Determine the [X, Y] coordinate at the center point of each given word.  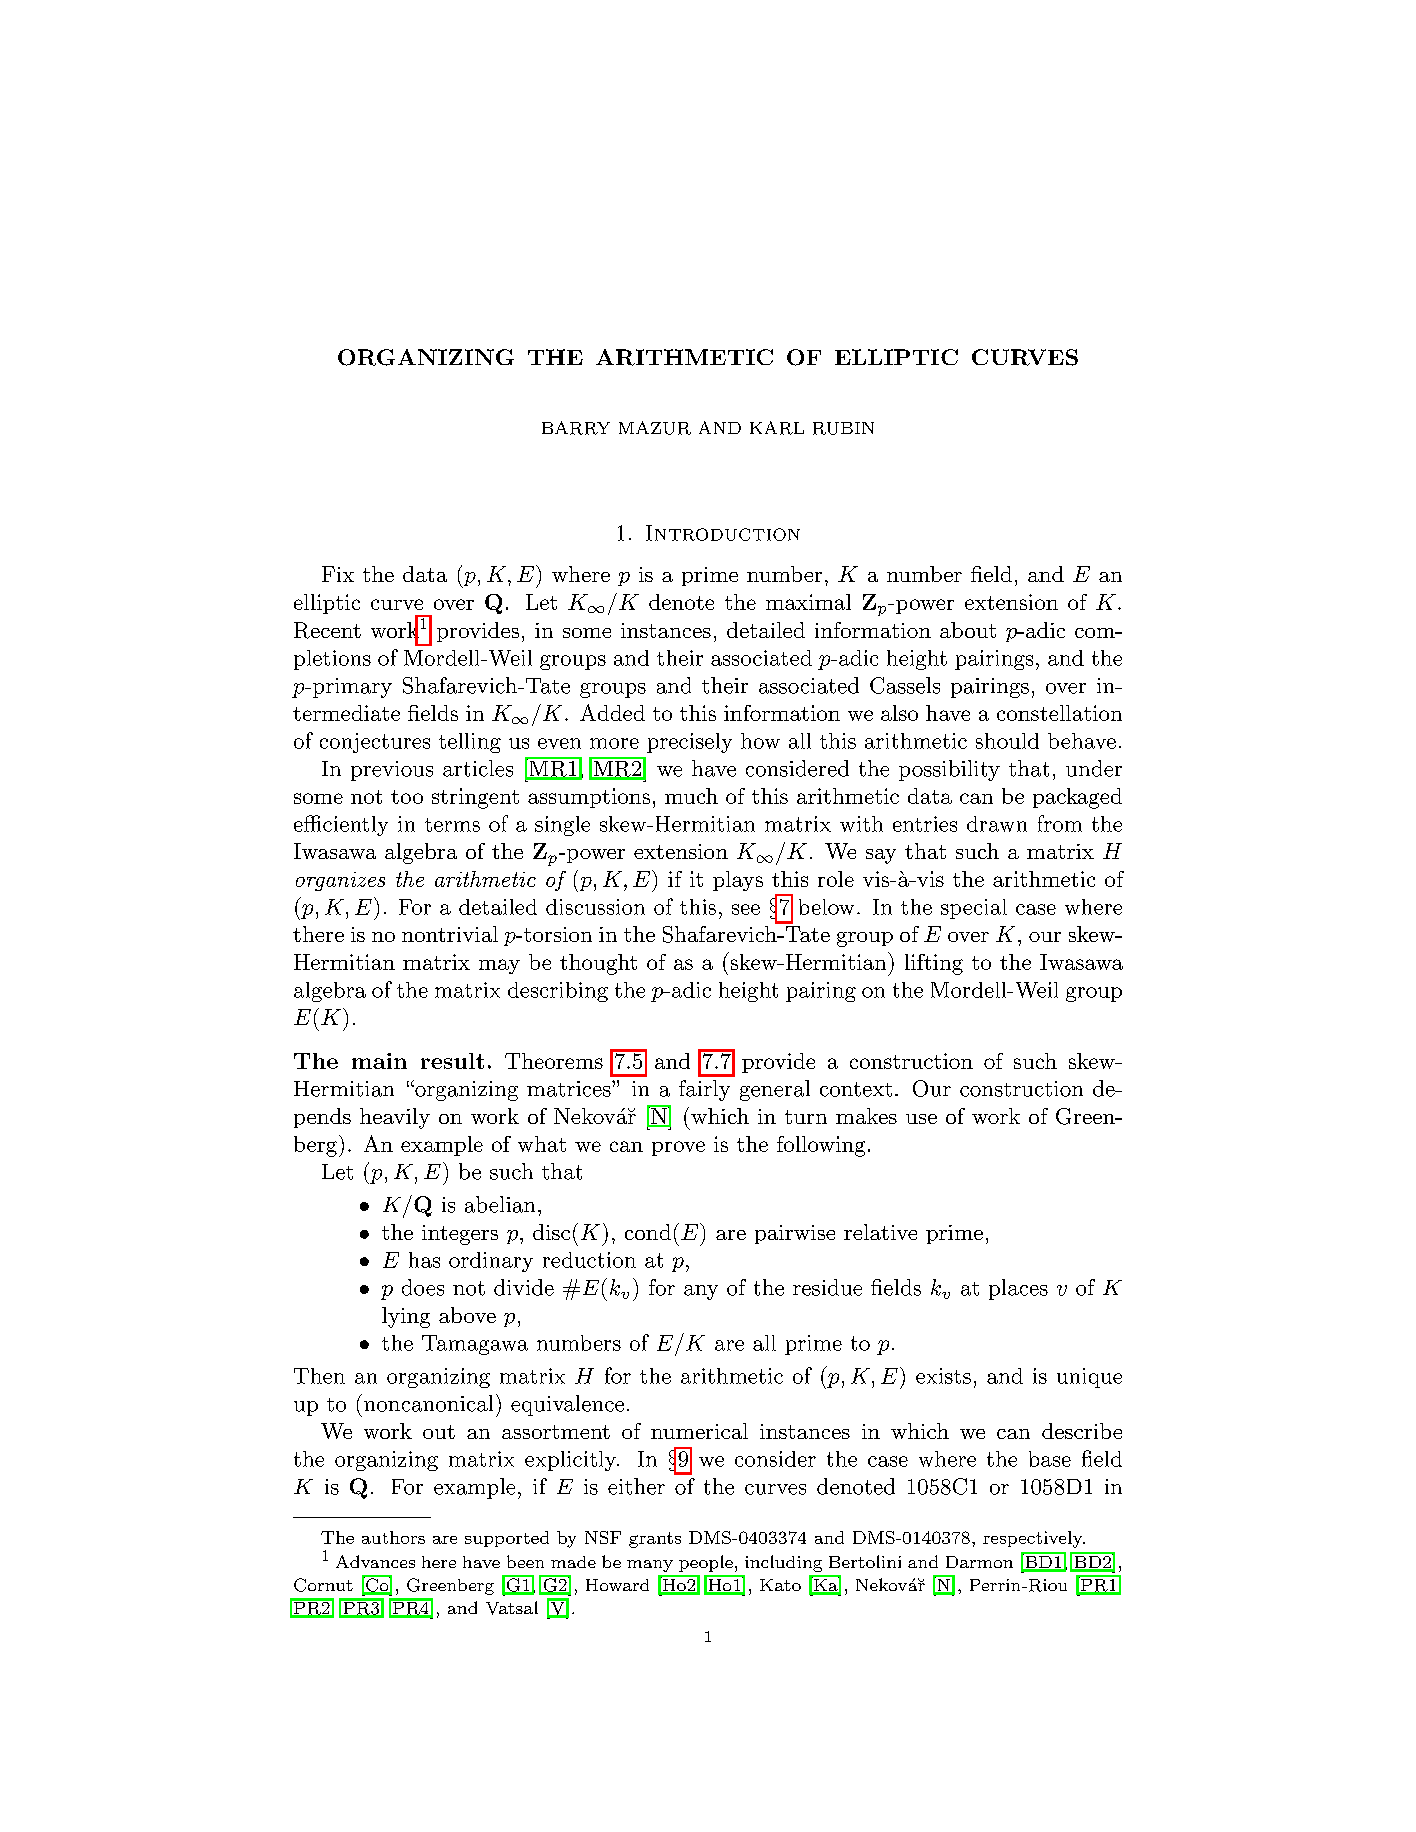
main [379, 1061]
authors [393, 1537]
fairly [704, 1090]
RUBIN [843, 428]
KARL [777, 428]
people [706, 1563]
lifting [934, 964]
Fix [338, 574]
